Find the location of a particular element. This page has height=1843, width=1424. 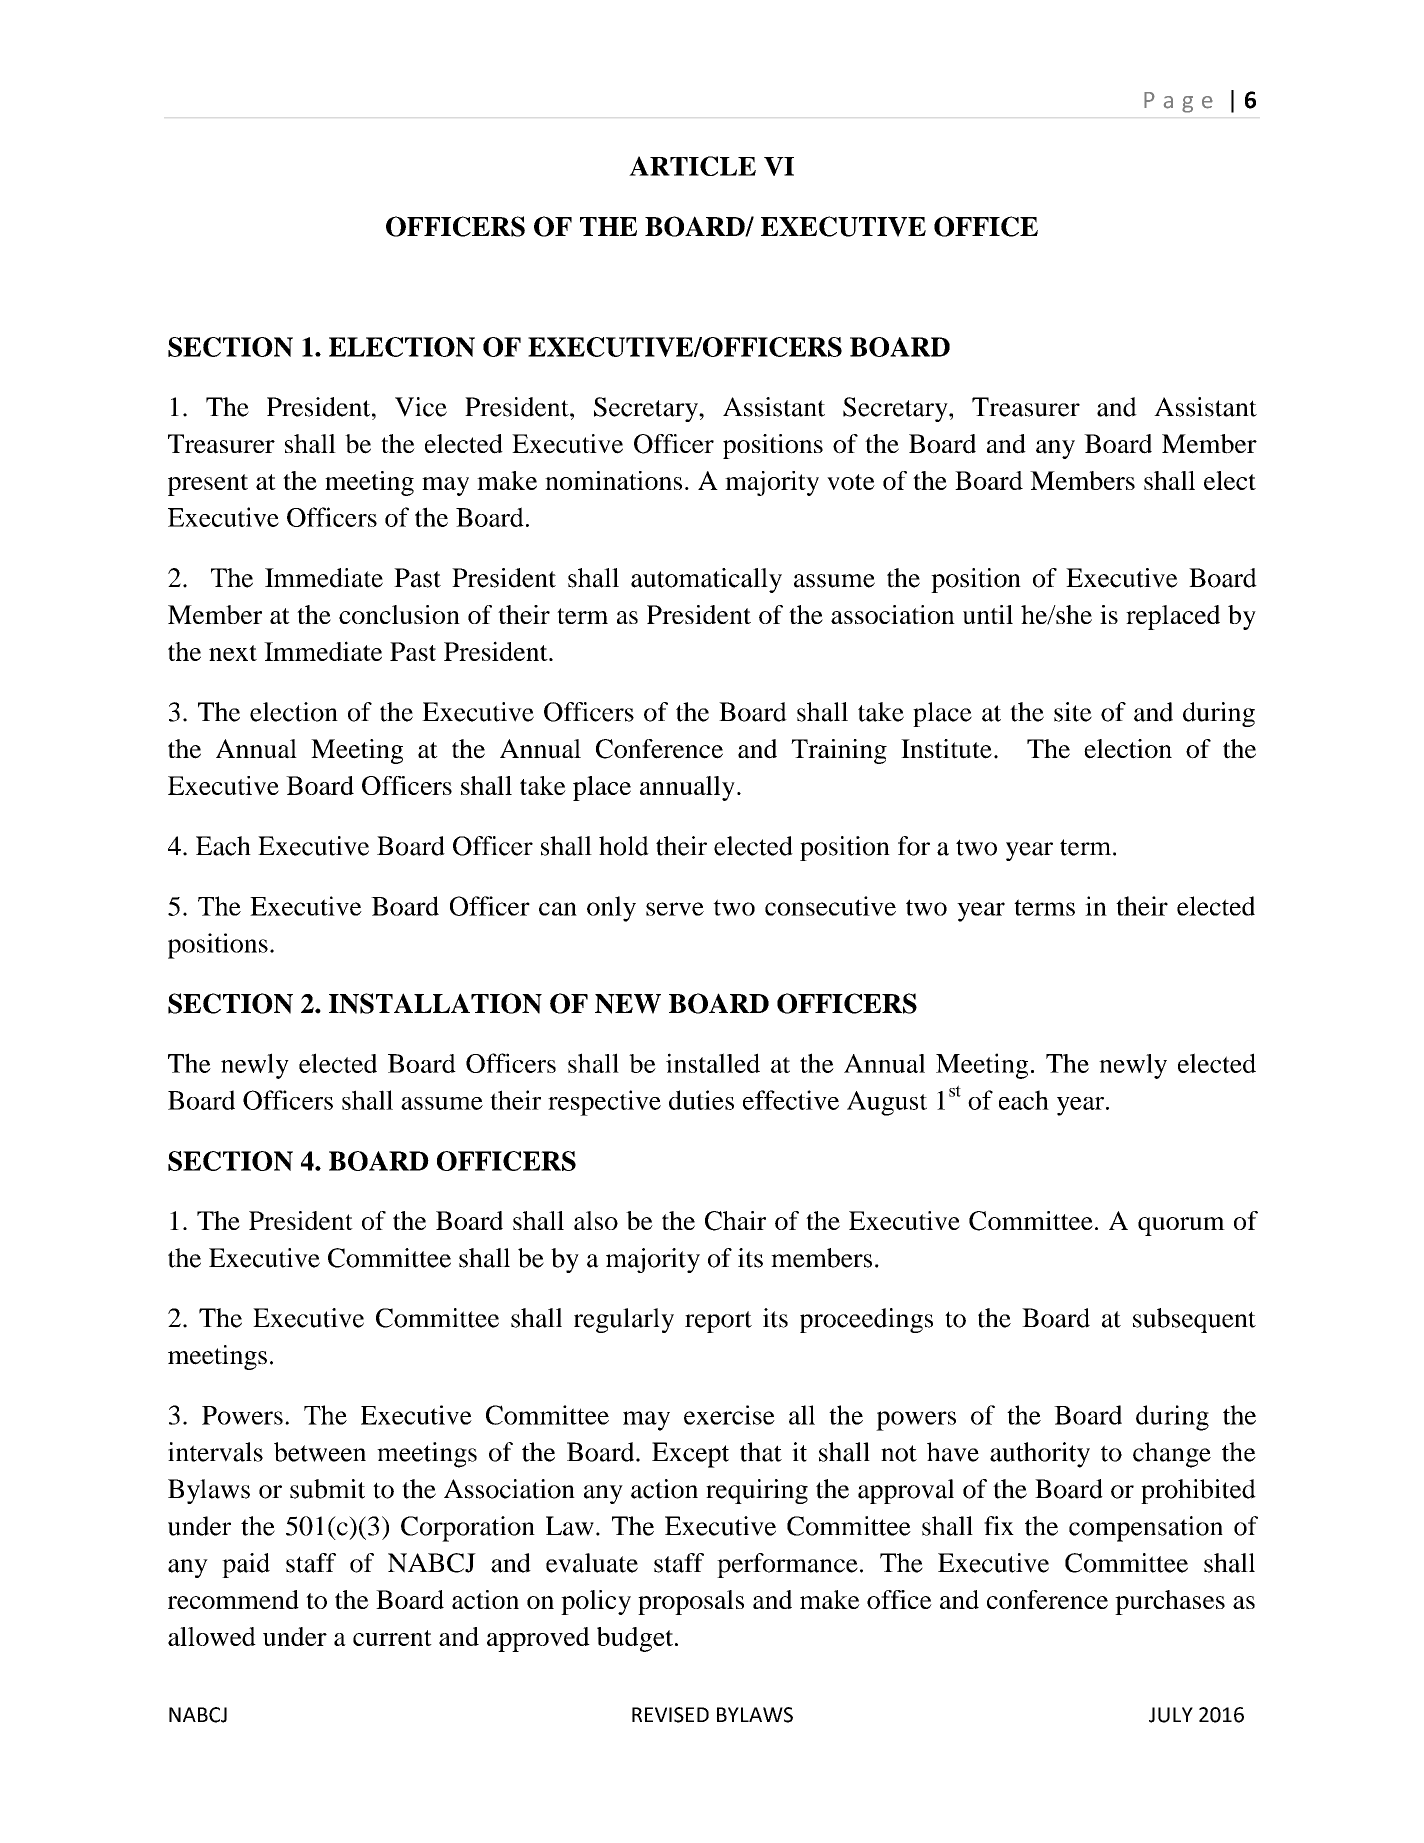

subsequent is located at coordinates (1194, 1320).
